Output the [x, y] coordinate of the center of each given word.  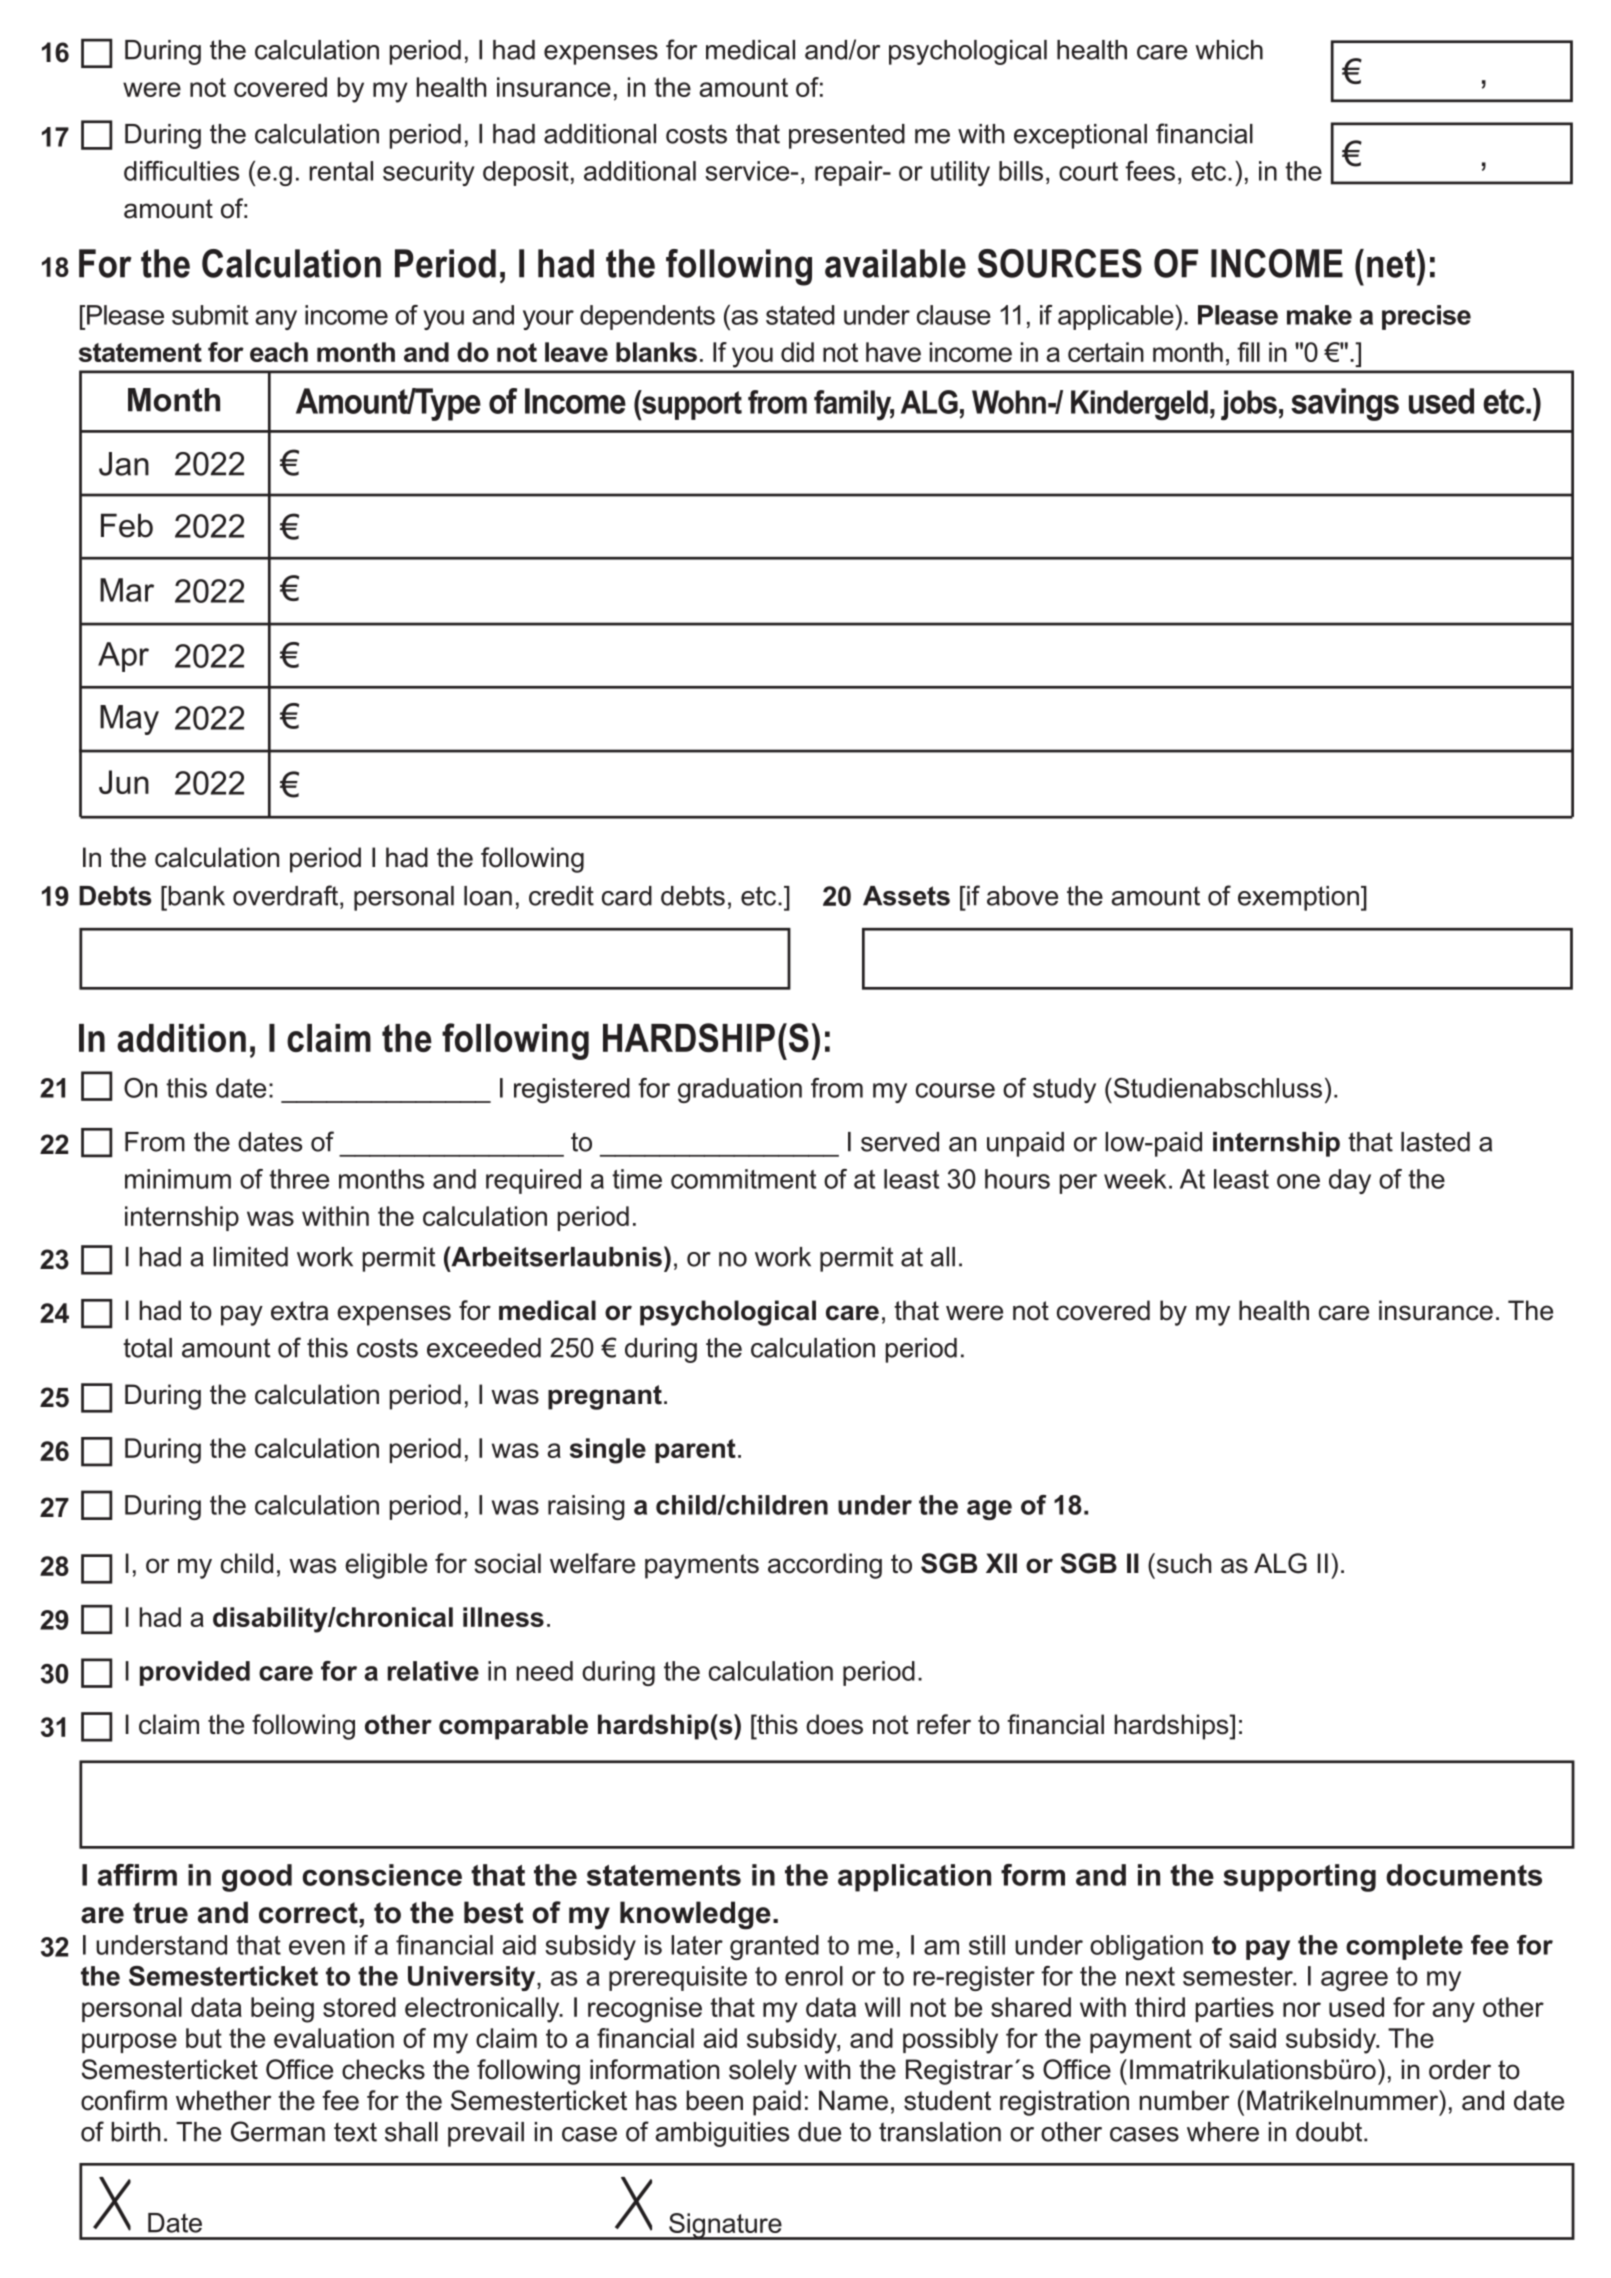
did [797, 352]
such [1183, 1563]
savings [1345, 404]
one [1298, 1181]
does [834, 1724]
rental [341, 171]
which [1229, 50]
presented [847, 136]
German [278, 2131]
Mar [127, 590]
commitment [743, 1179]
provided [195, 1673]
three [299, 1179]
